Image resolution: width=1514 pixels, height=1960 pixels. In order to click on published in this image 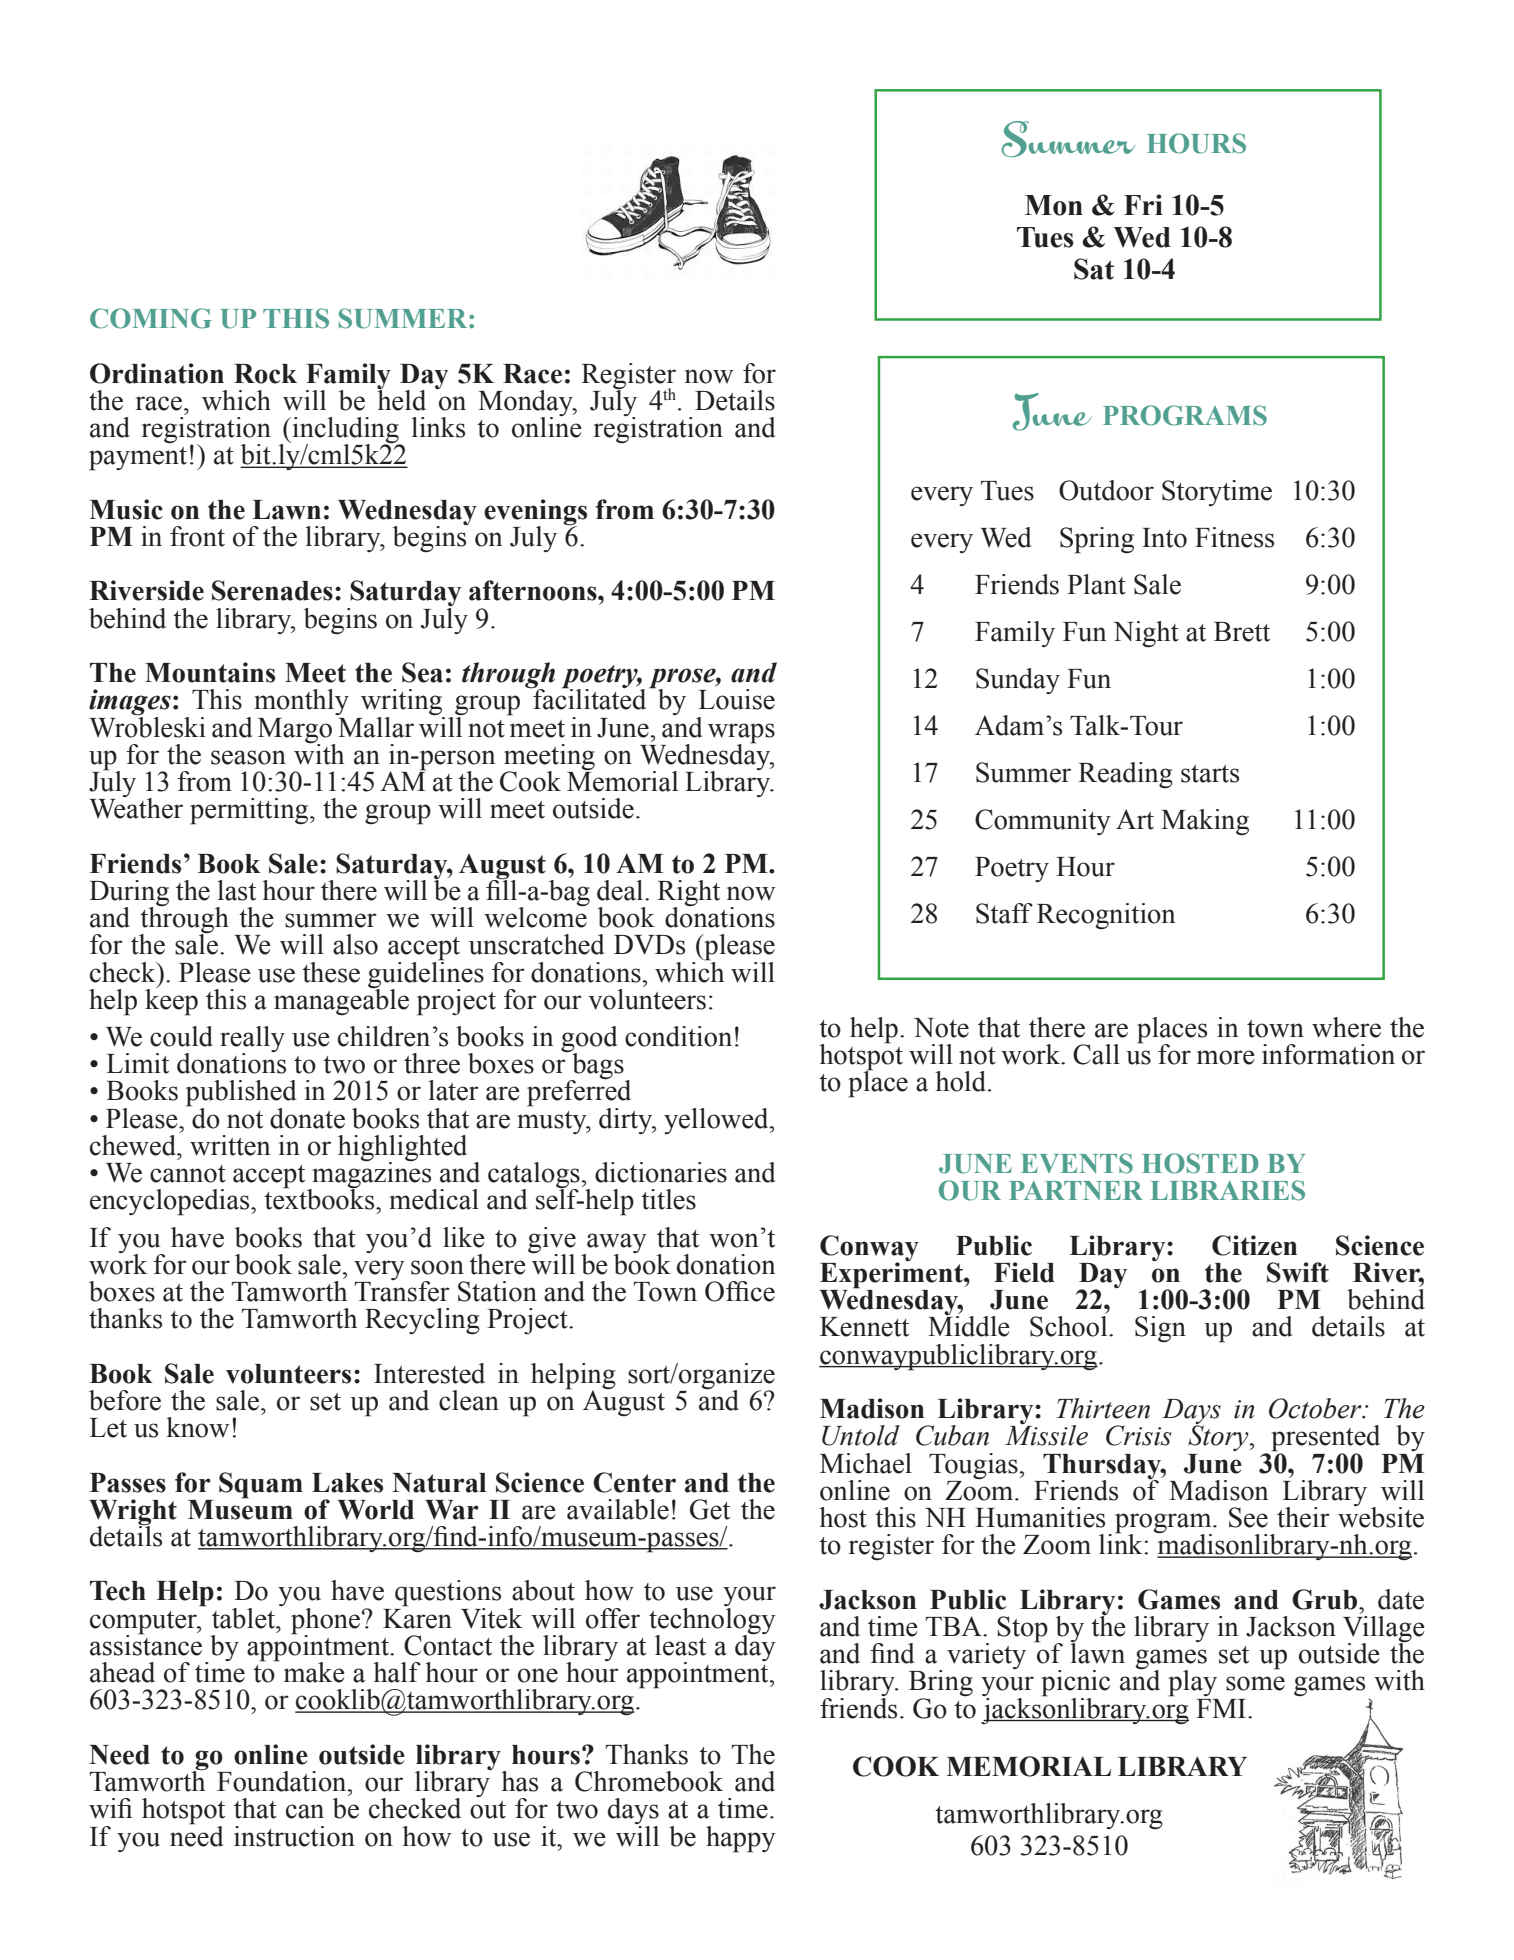, I will do `click(241, 1094)`.
